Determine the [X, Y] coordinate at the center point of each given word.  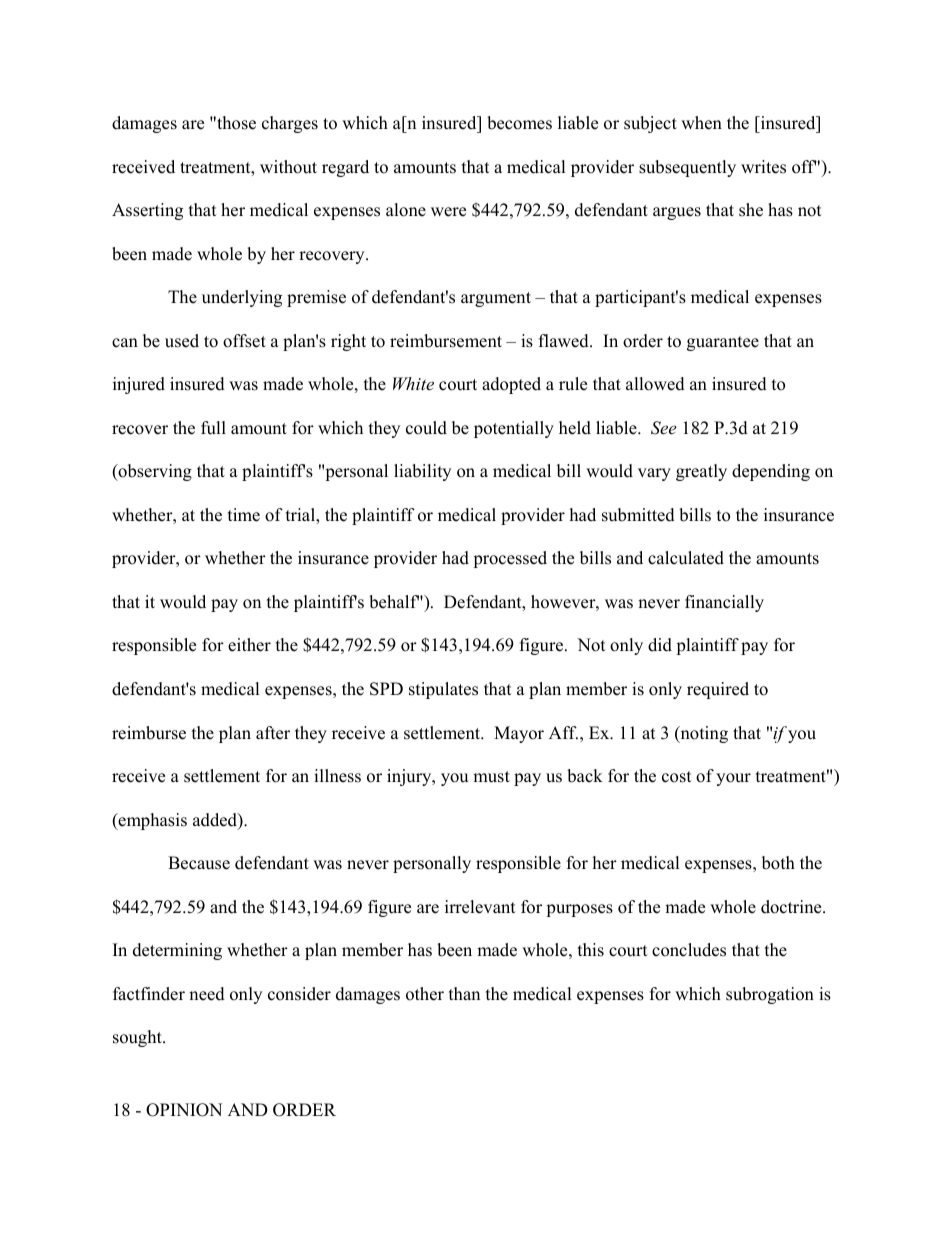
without [288, 167]
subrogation [770, 995]
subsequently [687, 168]
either [249, 645]
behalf [395, 602]
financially [724, 603]
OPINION [184, 1110]
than [464, 993]
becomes [519, 123]
